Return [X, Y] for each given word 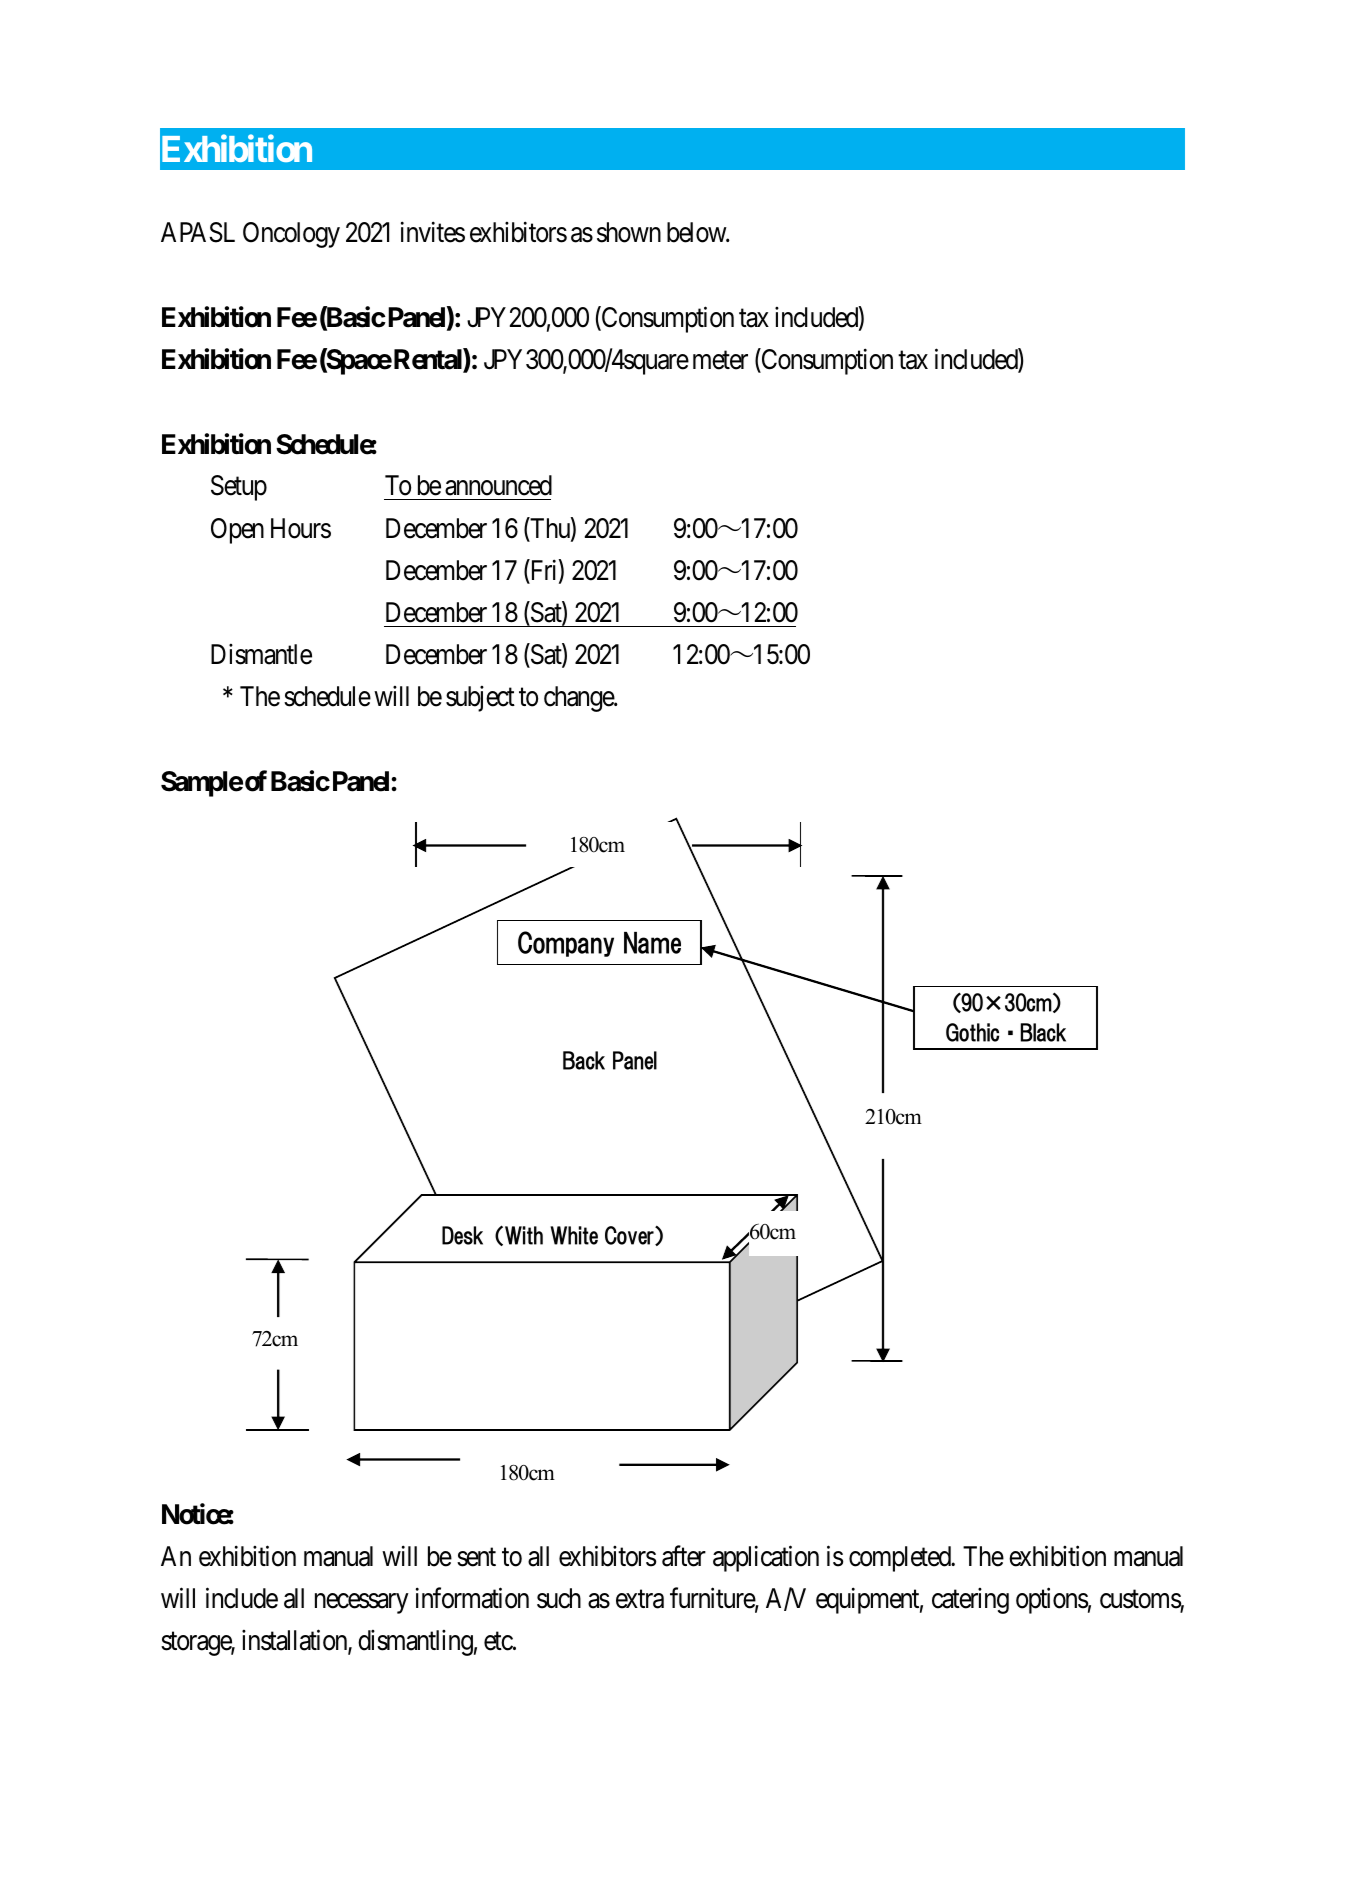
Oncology [291, 235]
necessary [362, 1603]
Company [566, 944]
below [698, 232]
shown [629, 232]
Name [652, 943]
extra [640, 1599]
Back [584, 1060]
